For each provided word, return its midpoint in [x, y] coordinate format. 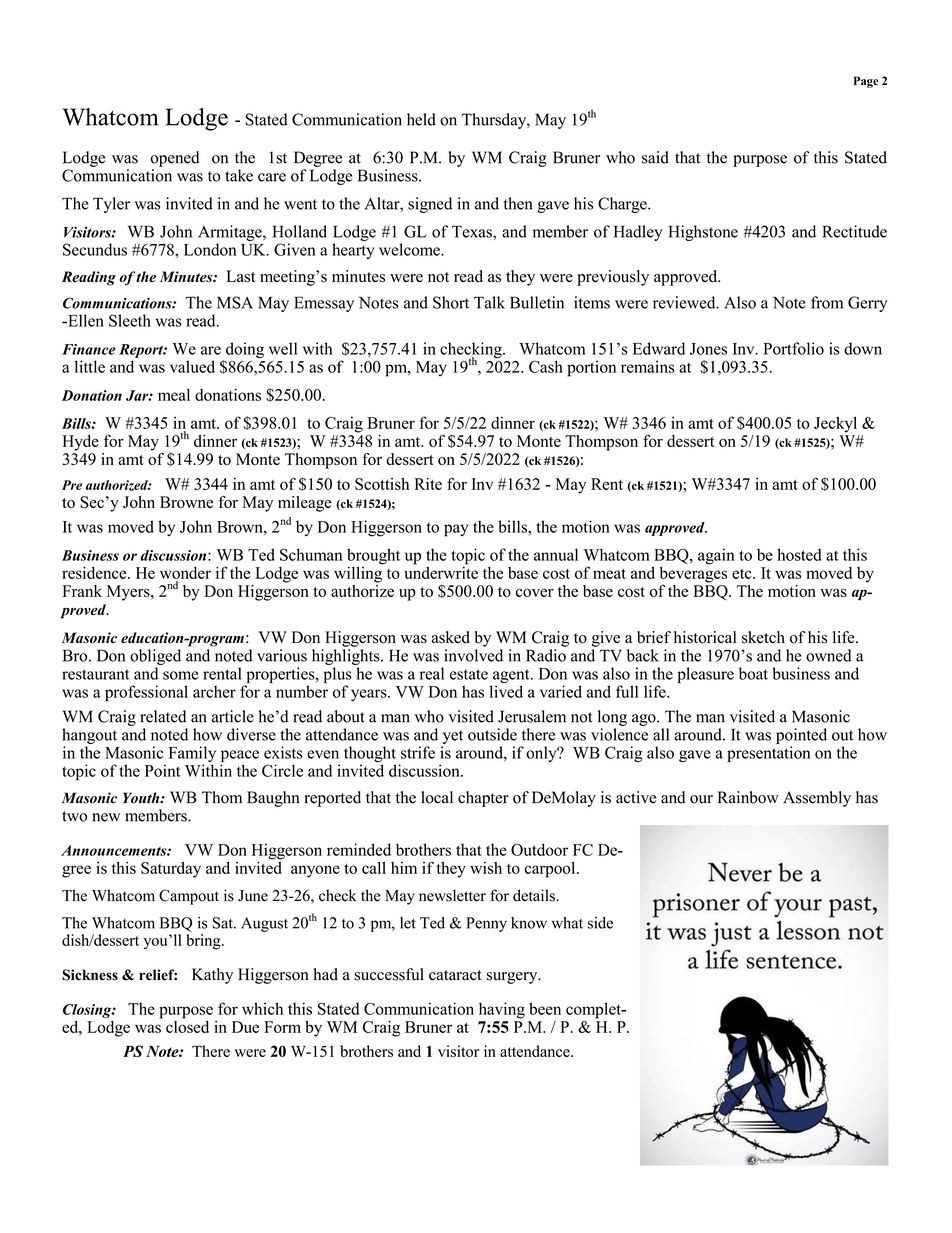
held [421, 119]
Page [866, 82]
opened [175, 159]
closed [187, 1025]
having [502, 1010]
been [545, 1008]
